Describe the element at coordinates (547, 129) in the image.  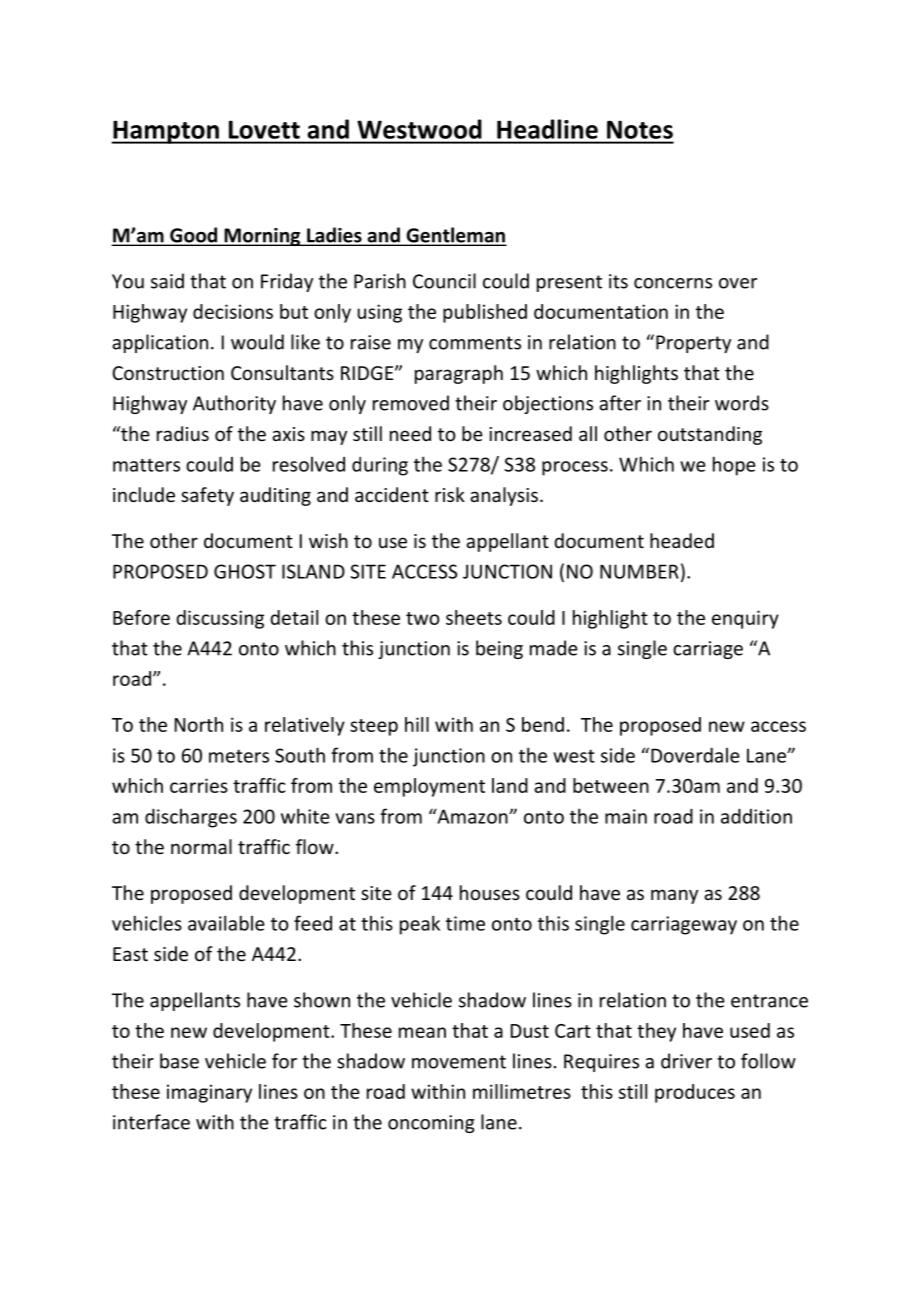
I see `Headline` at that location.
